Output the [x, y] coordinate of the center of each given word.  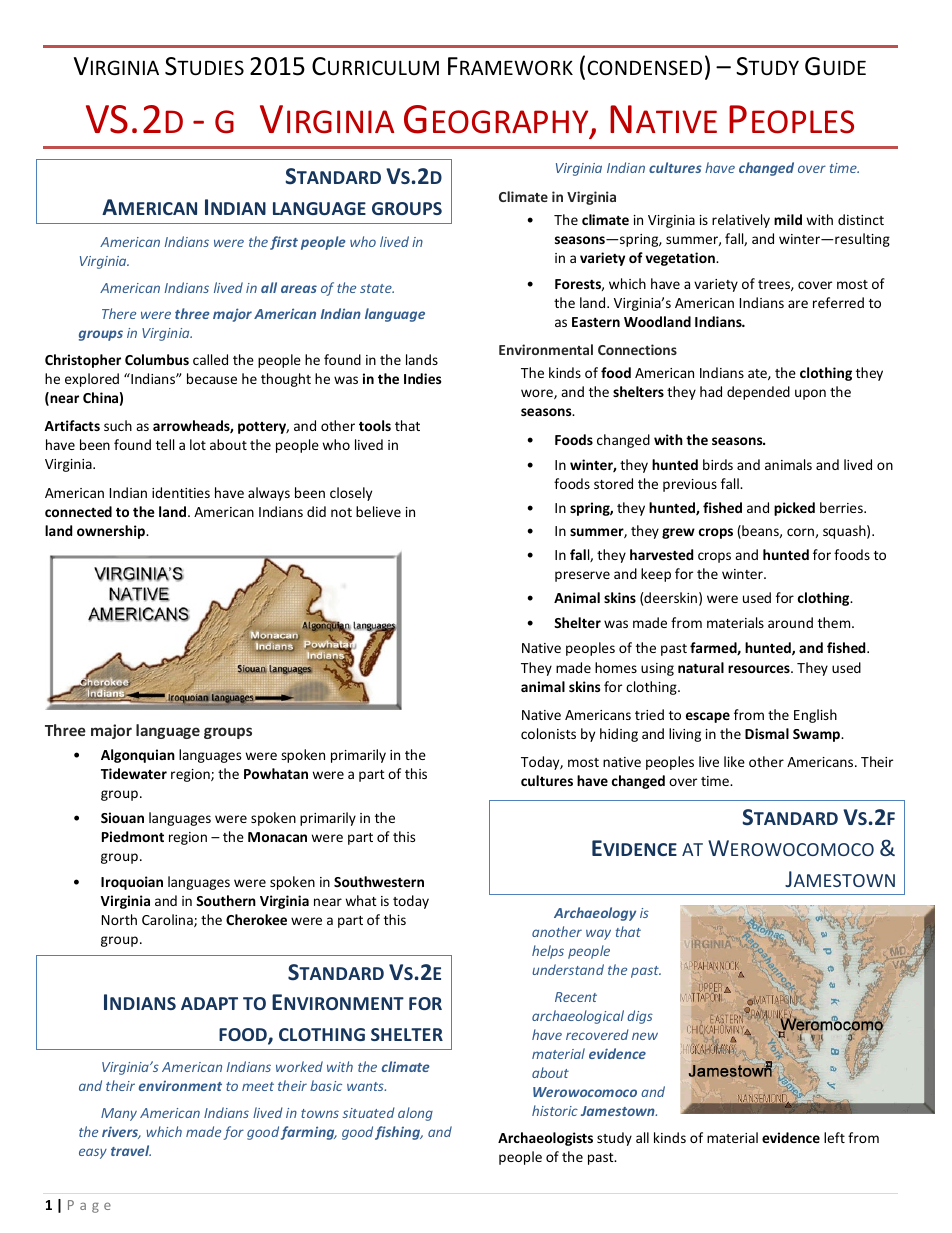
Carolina [168, 920]
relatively [741, 221]
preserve [582, 576]
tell [165, 444]
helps [548, 952]
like [734, 761]
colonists [548, 733]
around [790, 622]
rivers [121, 1132]
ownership [112, 532]
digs [640, 1017]
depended [758, 393]
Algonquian [138, 756]
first [284, 243]
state [377, 288]
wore [538, 394]
